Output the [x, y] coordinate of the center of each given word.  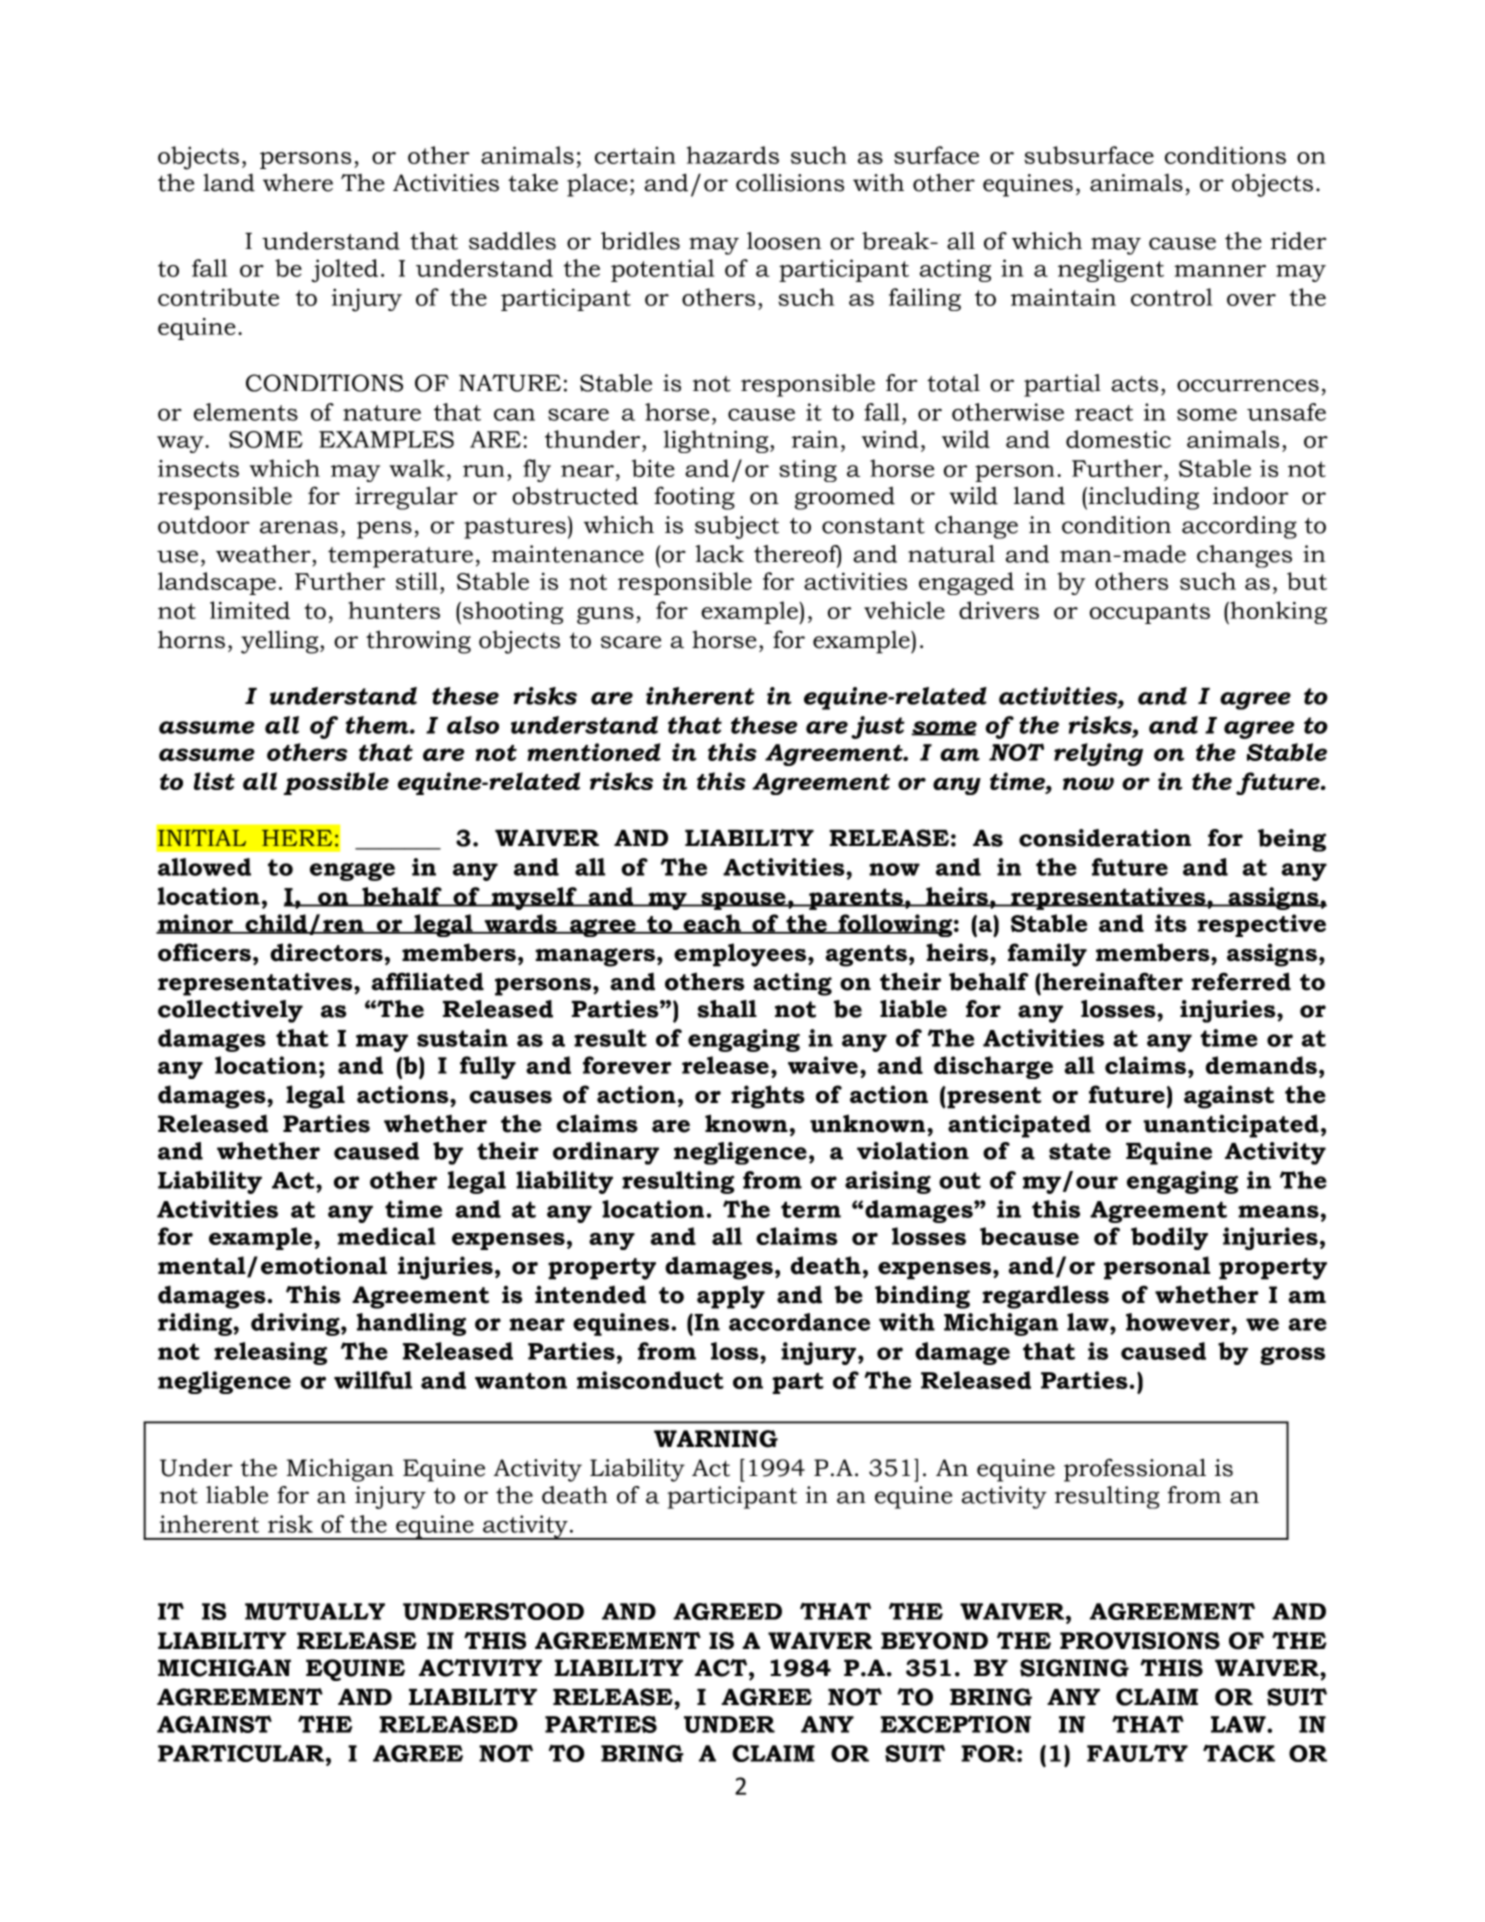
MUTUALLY [315, 1611]
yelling [281, 642]
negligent [1111, 270]
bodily [1169, 1238]
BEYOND [934, 1641]
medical [386, 1236]
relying [1098, 754]
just [878, 727]
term [811, 1209]
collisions [790, 182]
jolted [344, 271]
